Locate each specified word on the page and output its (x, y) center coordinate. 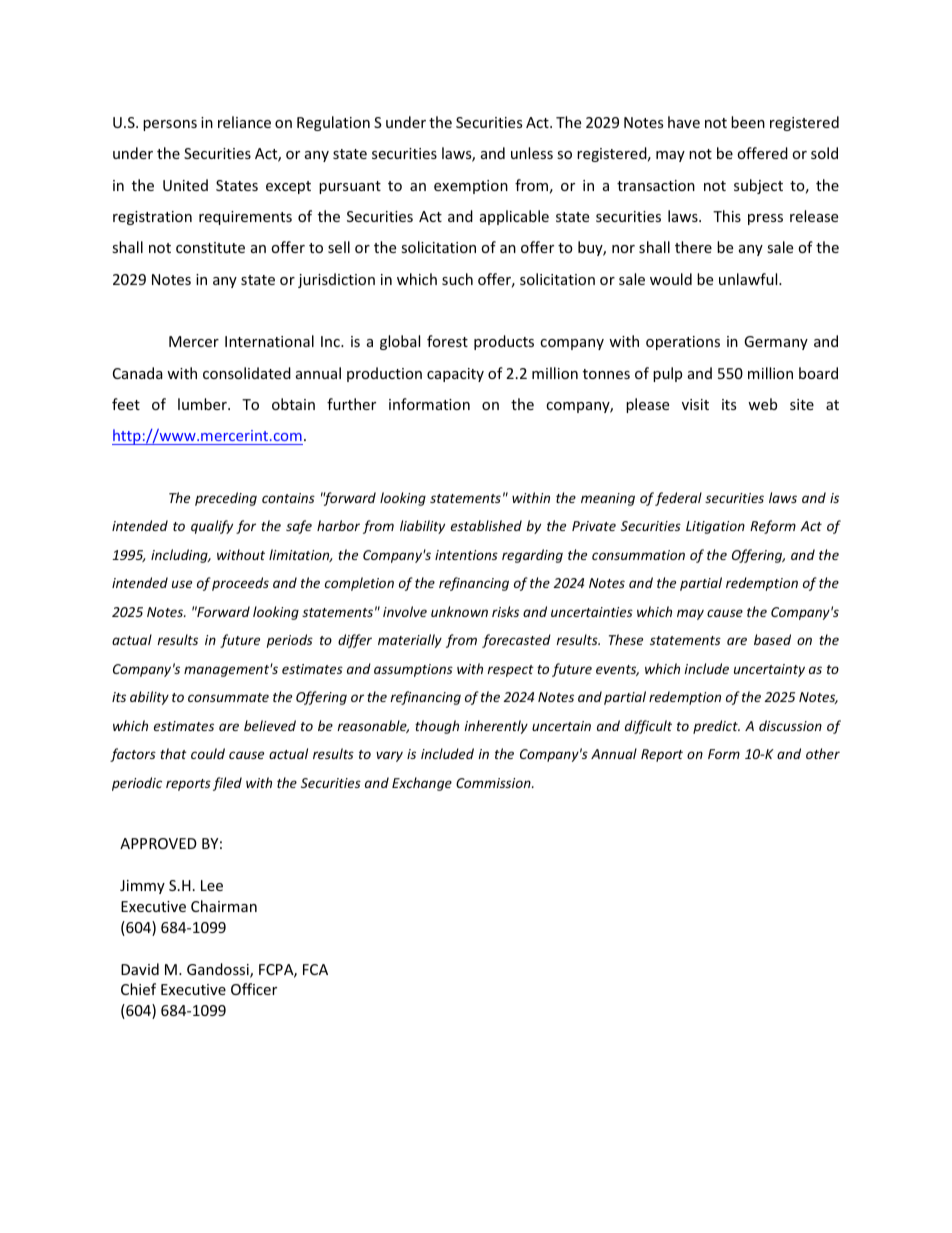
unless (532, 153)
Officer (254, 989)
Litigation (715, 527)
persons (170, 125)
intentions (466, 555)
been (748, 122)
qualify (212, 527)
